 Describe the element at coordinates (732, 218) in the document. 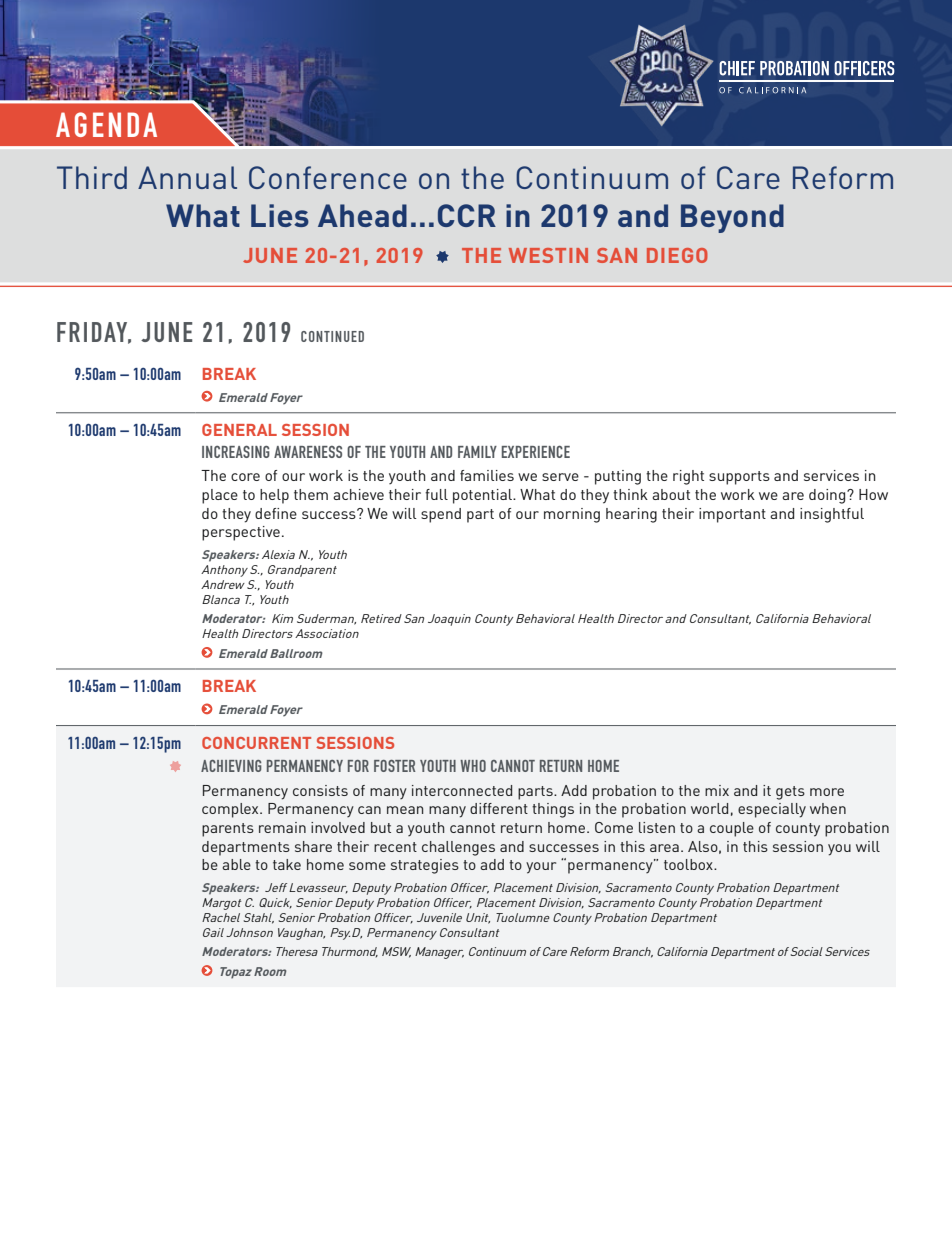

I see `Beyond` at that location.
